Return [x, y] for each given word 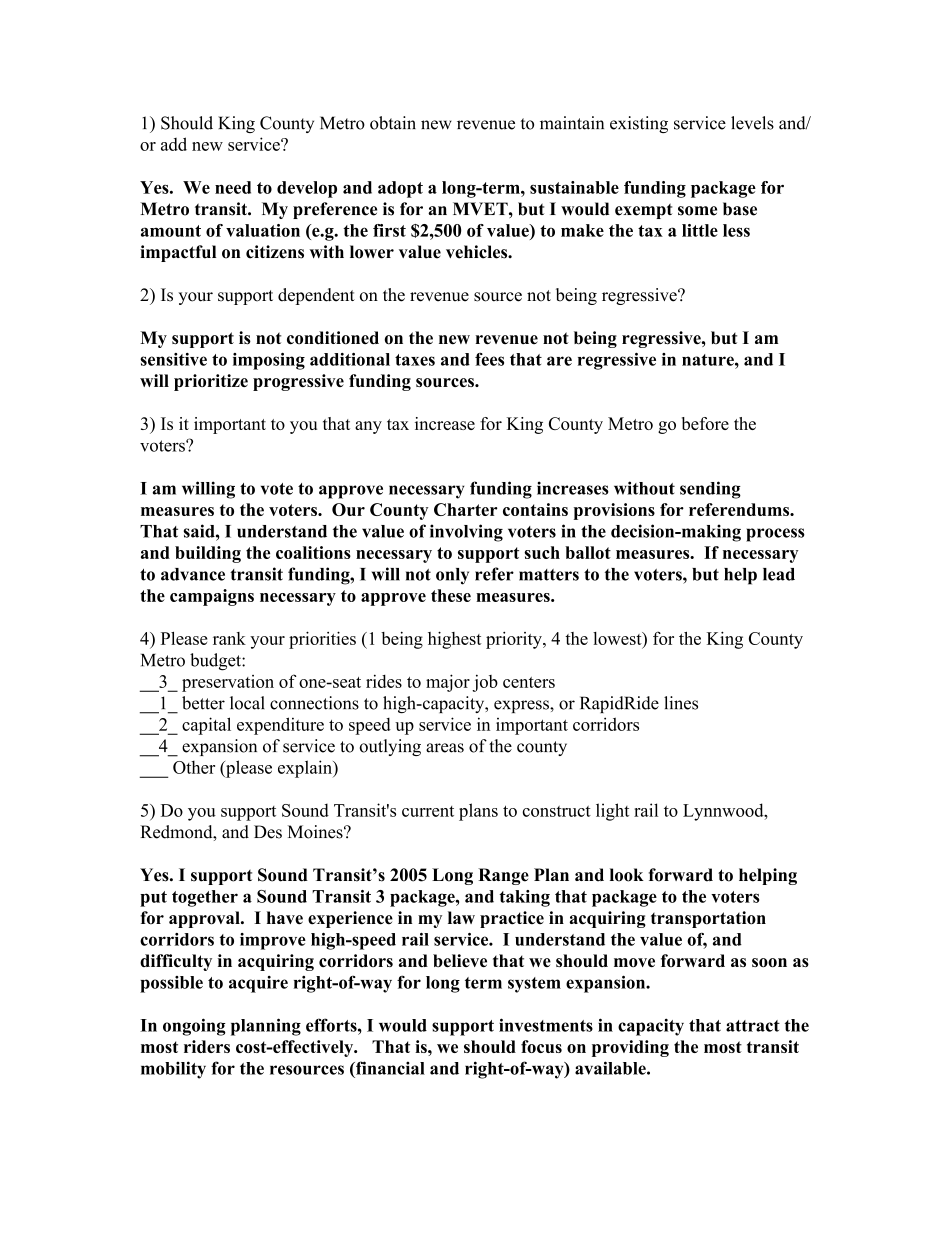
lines [681, 703]
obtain [393, 123]
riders [207, 1046]
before [705, 423]
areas [445, 748]
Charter [466, 509]
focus [541, 1046]
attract [753, 1026]
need [233, 187]
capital [206, 726]
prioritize [211, 382]
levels [752, 123]
